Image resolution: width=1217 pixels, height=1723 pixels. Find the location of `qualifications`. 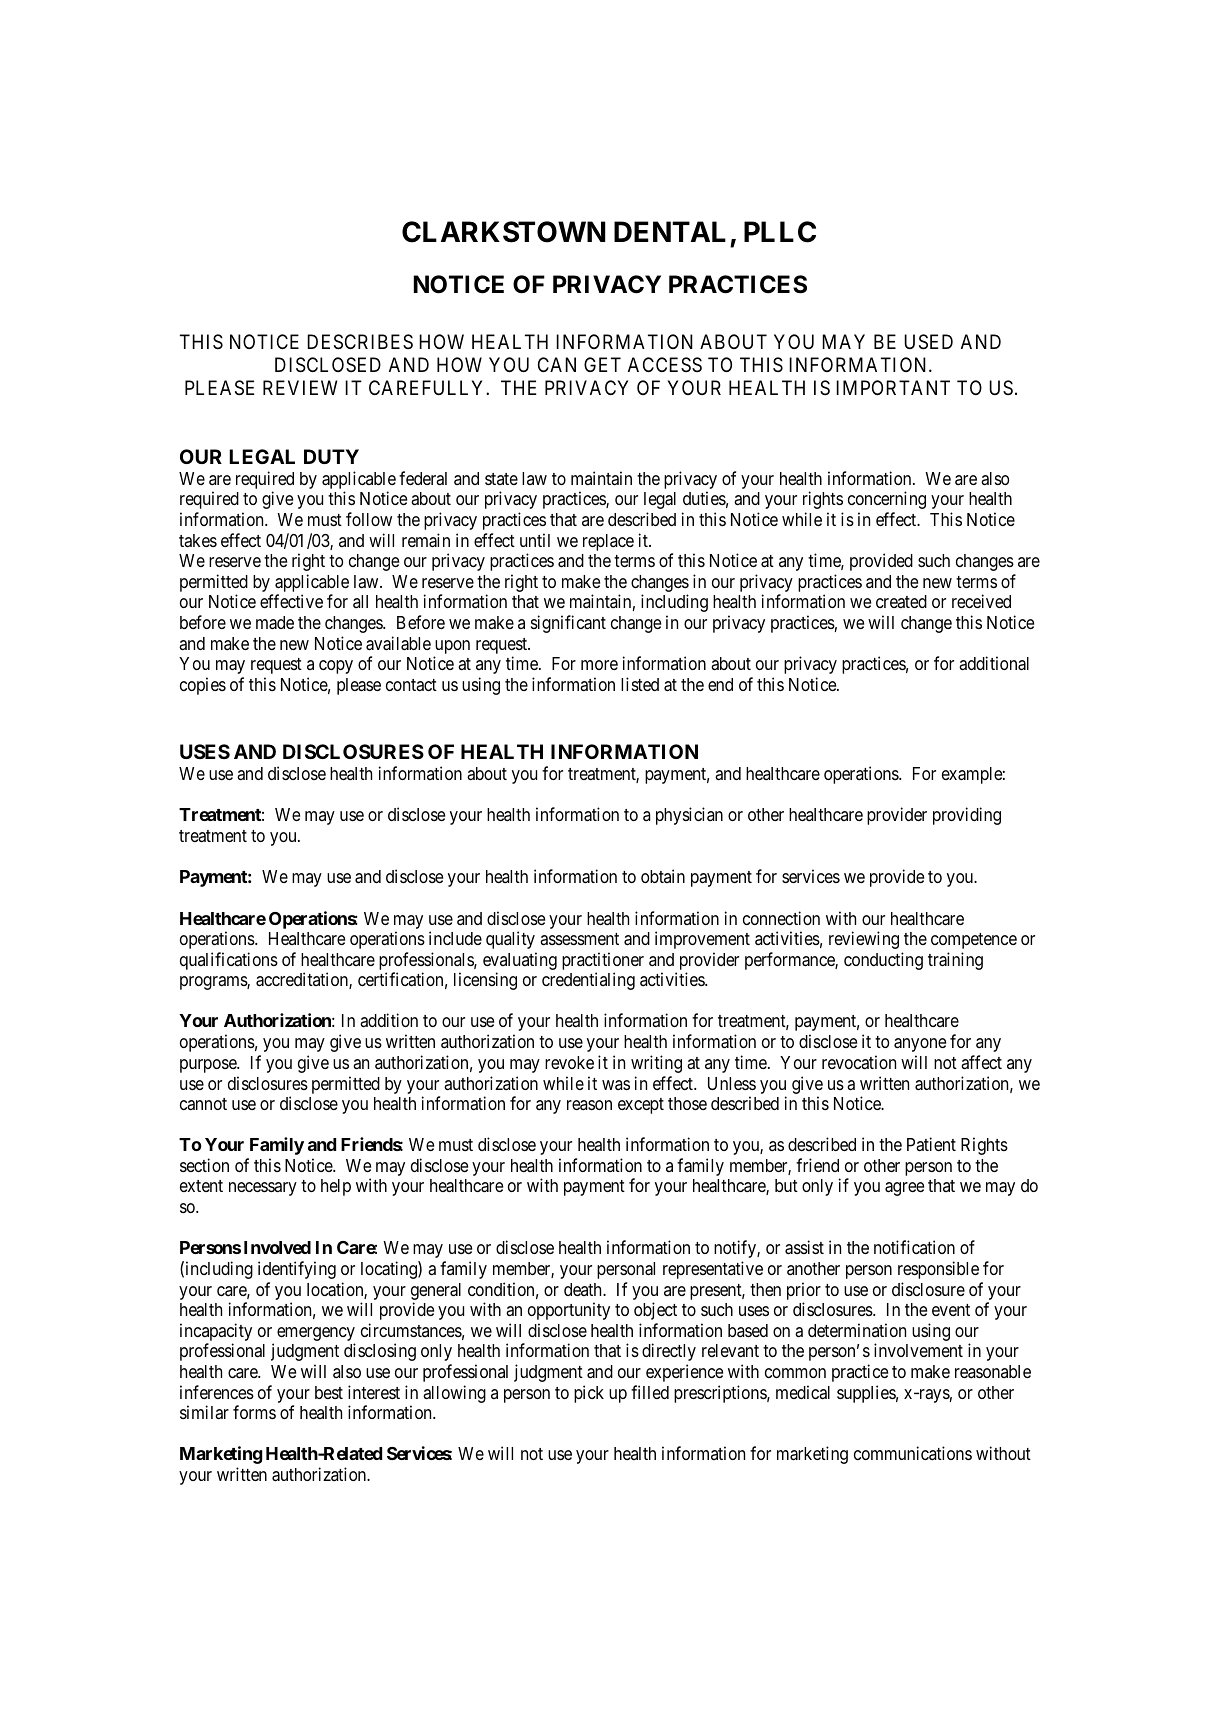

qualifications is located at coordinates (229, 961).
